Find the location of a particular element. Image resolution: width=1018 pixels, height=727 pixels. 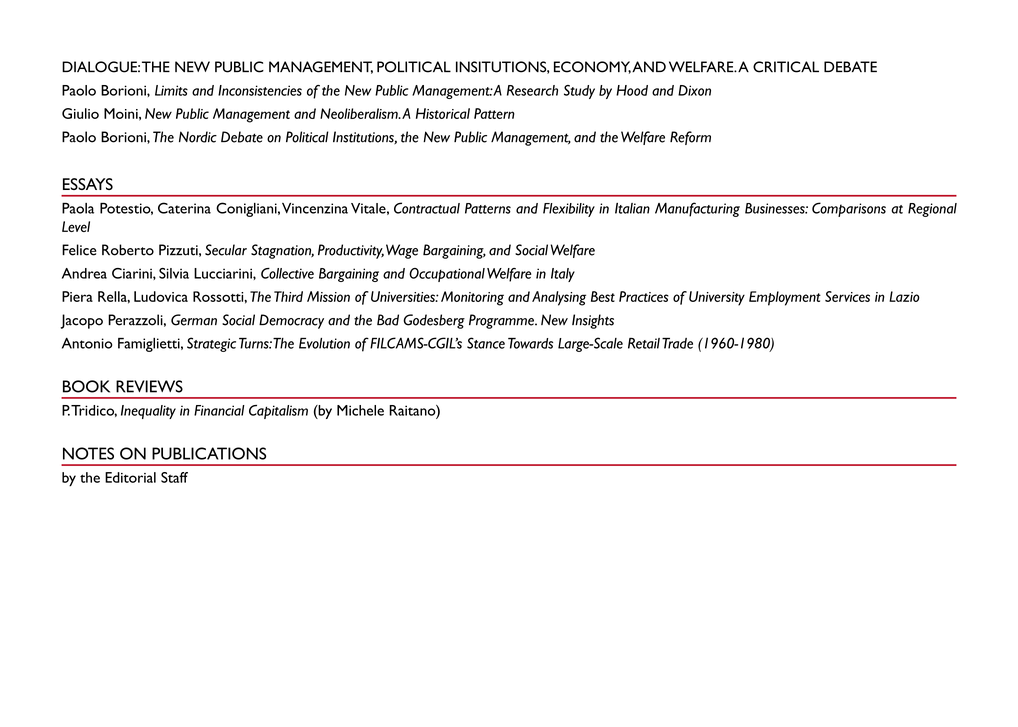

Flexibility is located at coordinates (569, 210).
